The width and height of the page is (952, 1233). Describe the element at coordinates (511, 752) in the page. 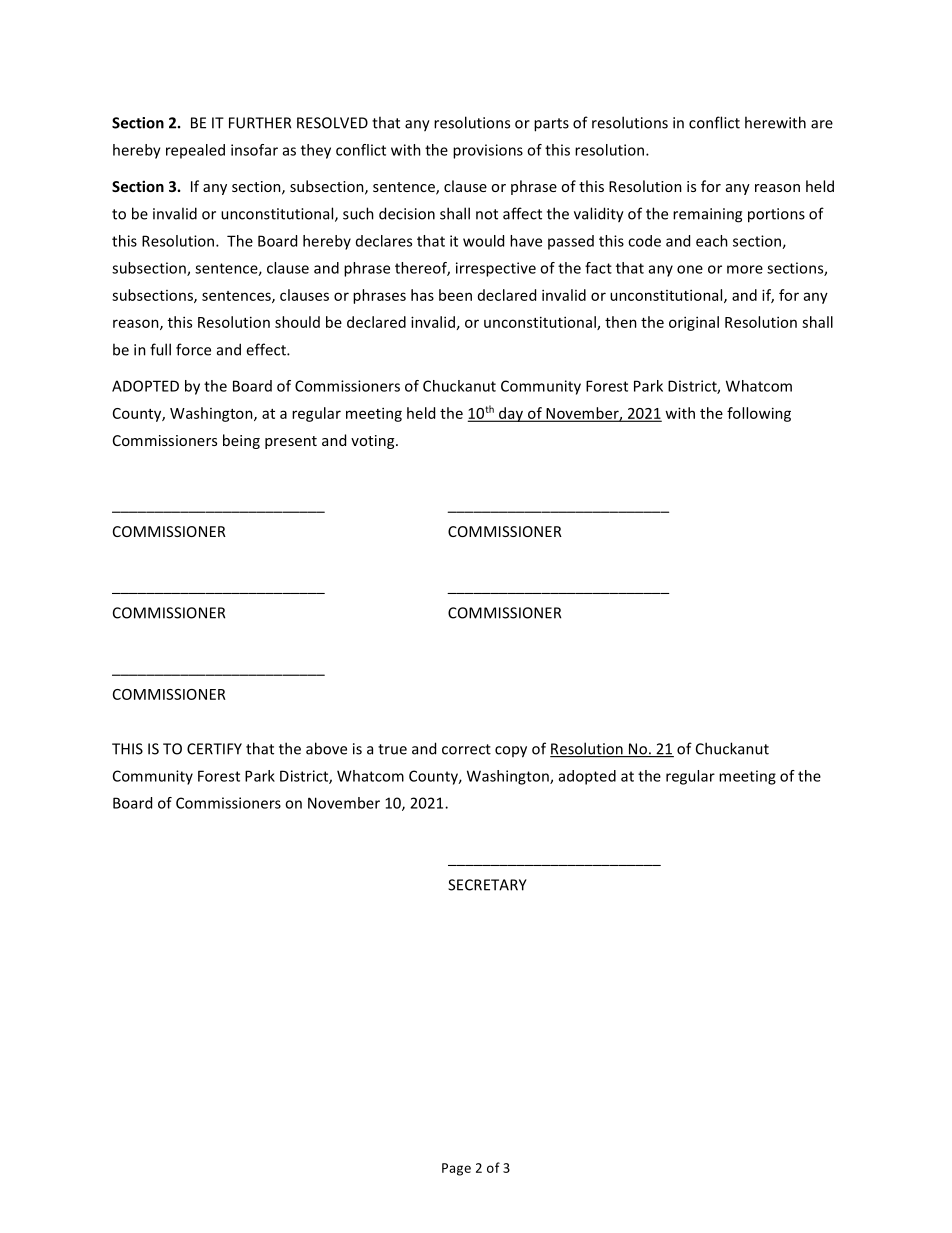

I see `copy` at that location.
